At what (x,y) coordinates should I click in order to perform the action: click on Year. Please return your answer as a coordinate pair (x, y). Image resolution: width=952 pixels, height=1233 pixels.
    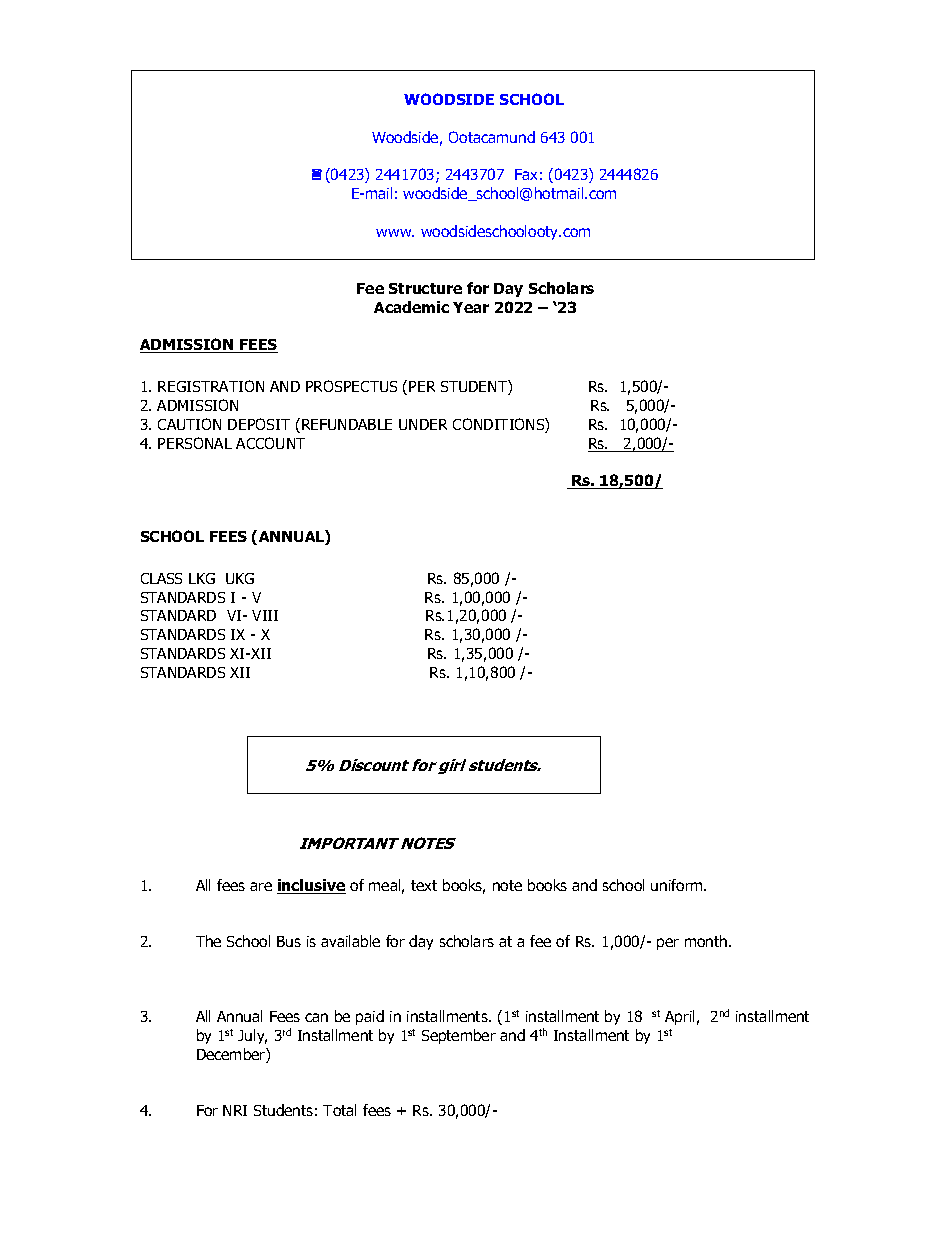
    Looking at the image, I should click on (471, 307).
